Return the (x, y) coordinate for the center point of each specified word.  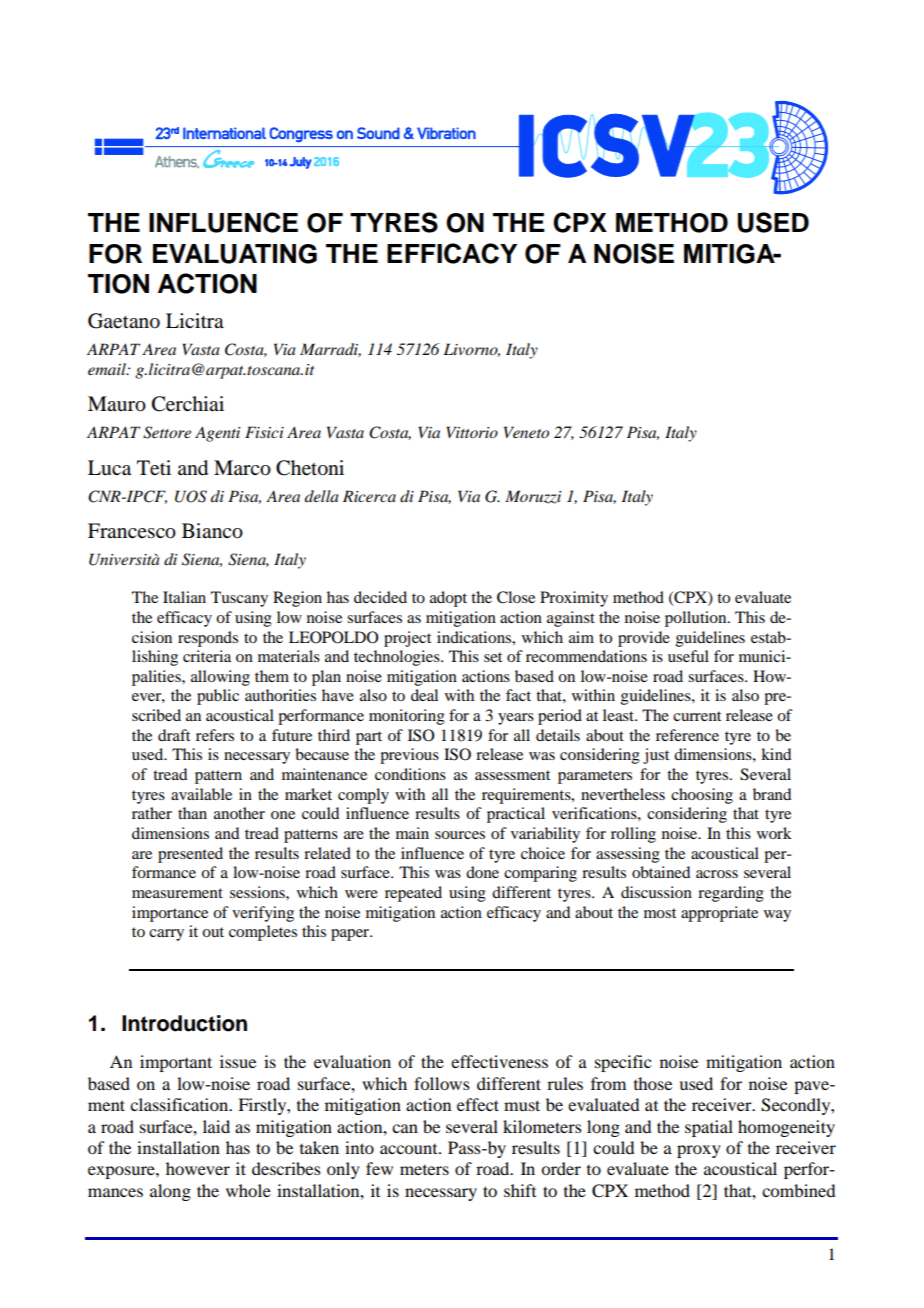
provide (644, 639)
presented (190, 855)
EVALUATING (235, 254)
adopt (448, 599)
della (322, 496)
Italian (184, 597)
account (410, 1149)
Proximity (574, 599)
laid (216, 1126)
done (482, 872)
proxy (699, 1151)
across (717, 874)
